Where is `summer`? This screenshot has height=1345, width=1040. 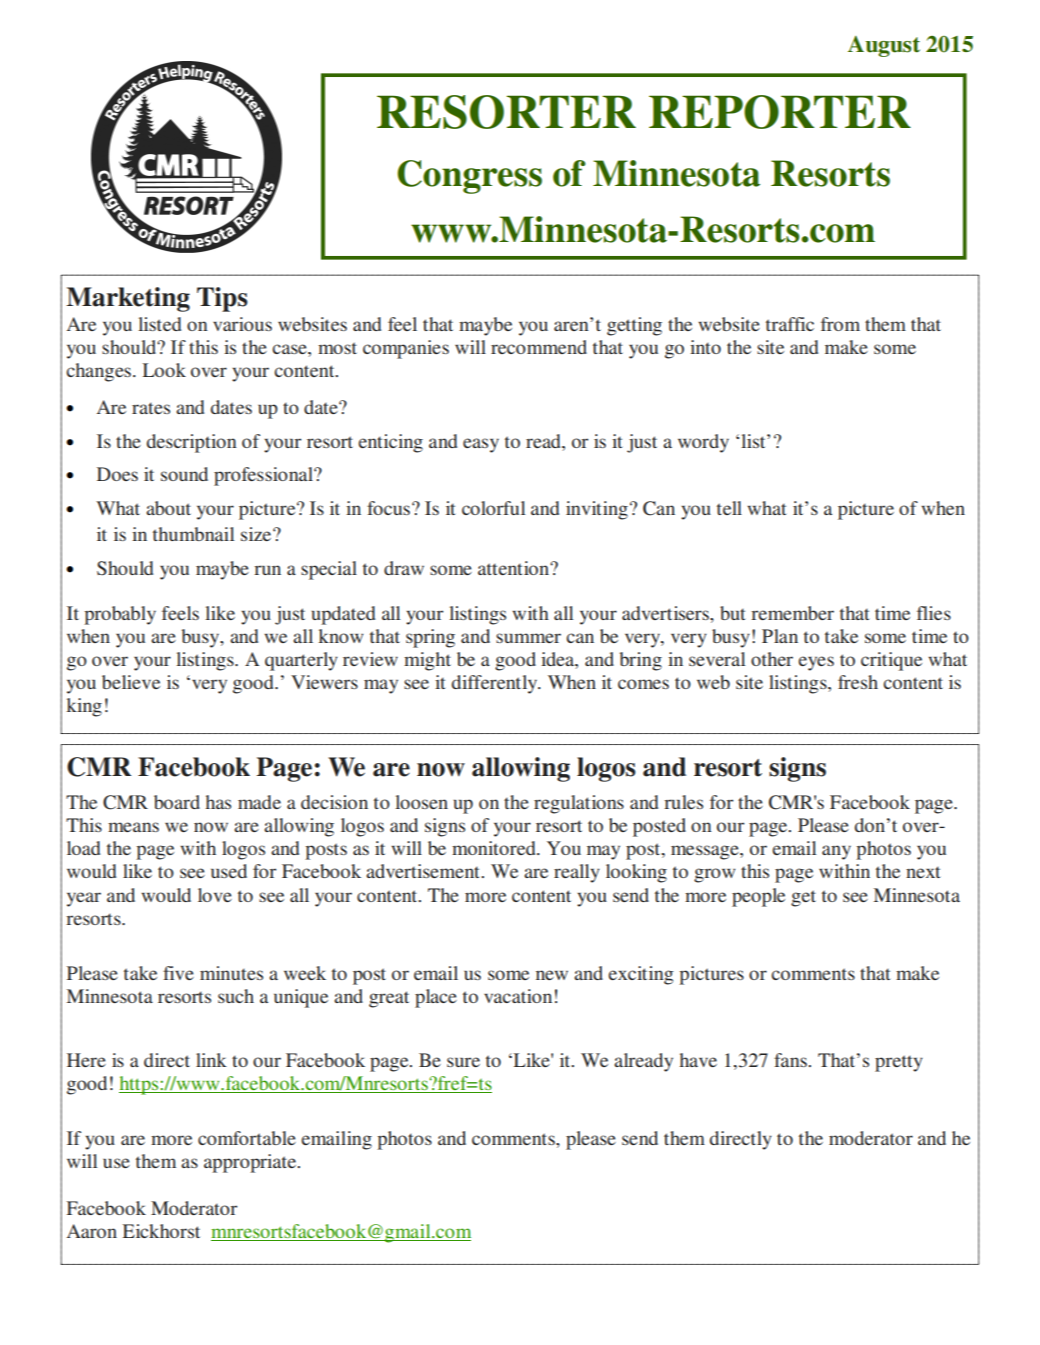 summer is located at coordinates (528, 638).
